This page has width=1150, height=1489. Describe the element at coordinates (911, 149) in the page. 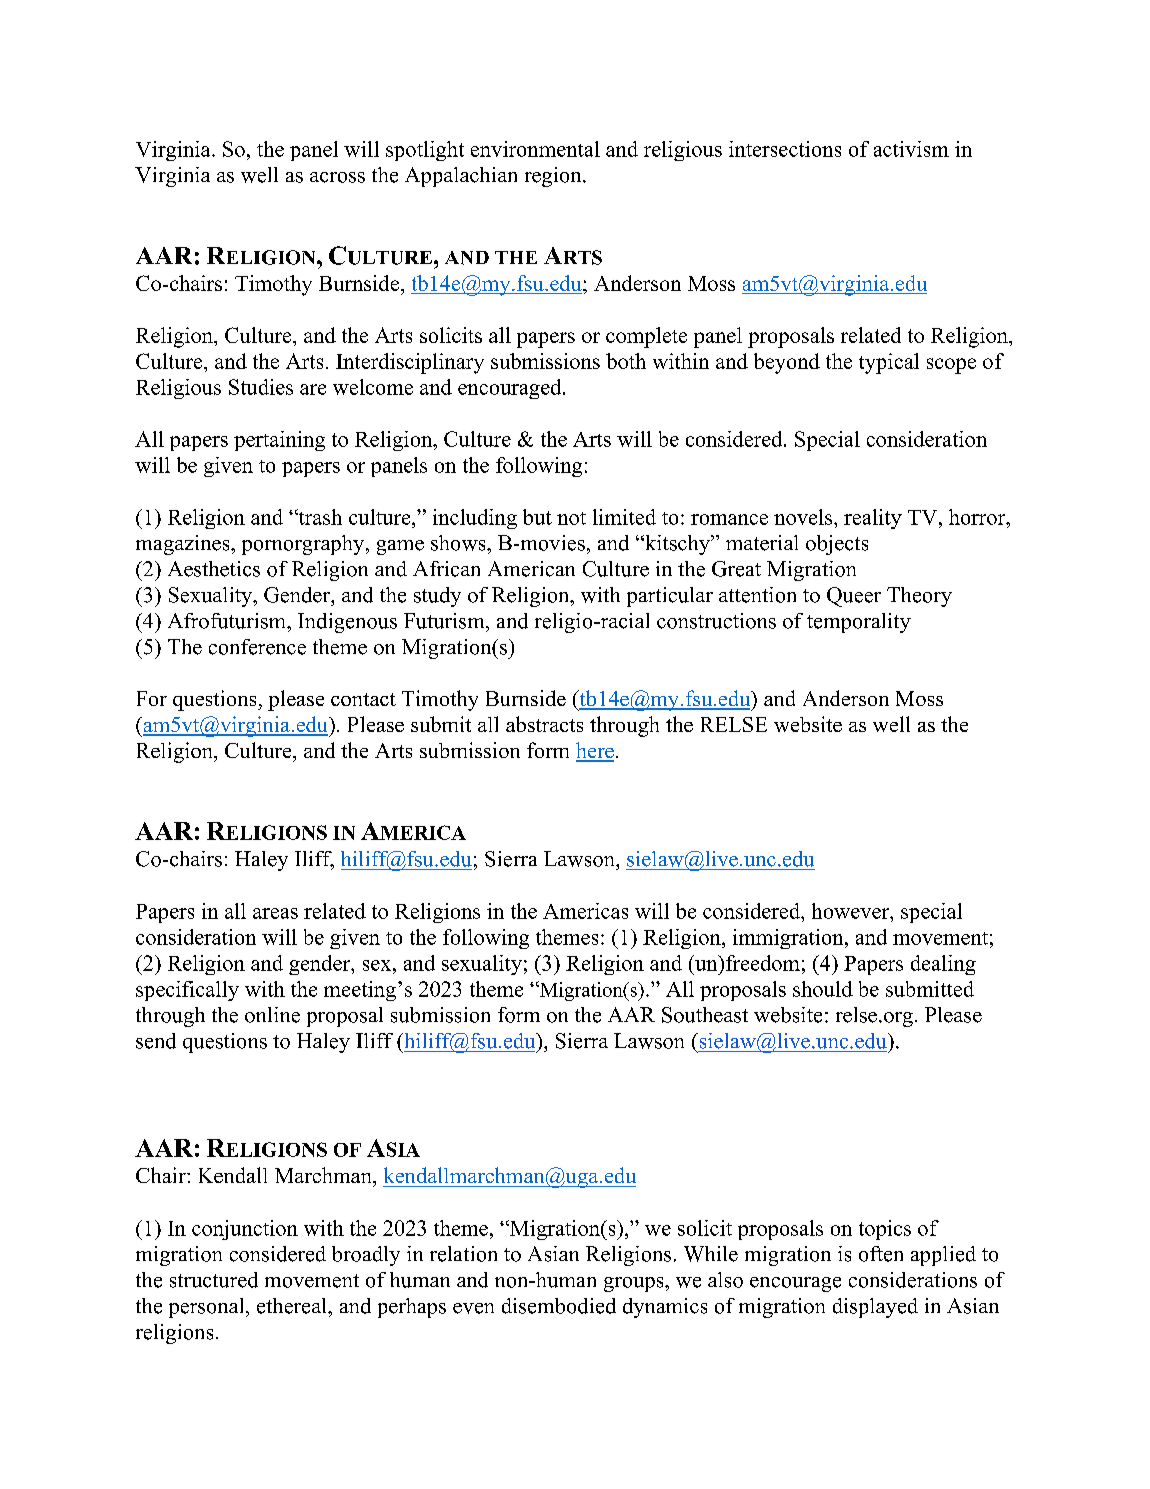

I see `activism` at that location.
